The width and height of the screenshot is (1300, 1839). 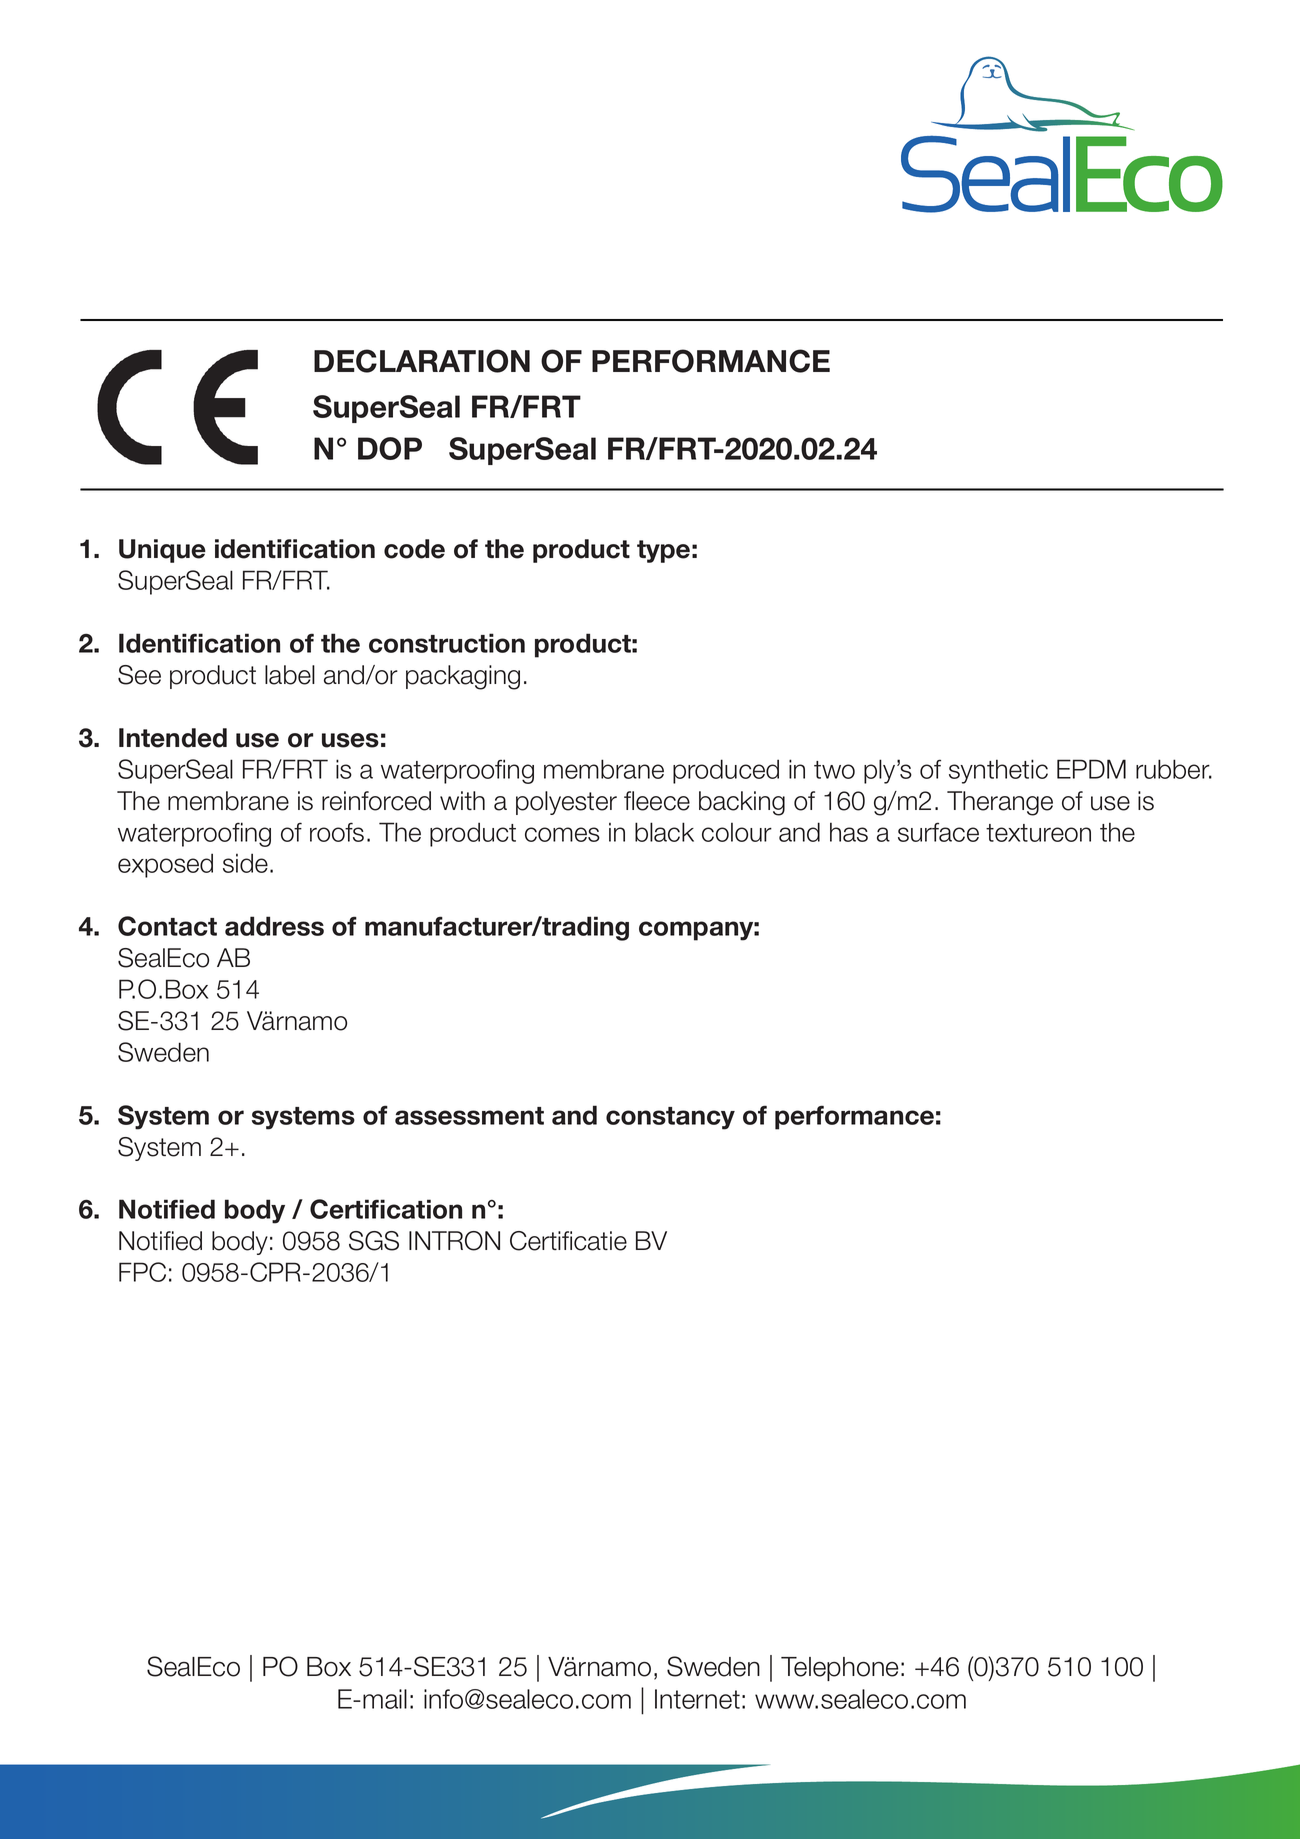 What do you see at coordinates (670, 1118) in the screenshot?
I see `constancy` at bounding box center [670, 1118].
